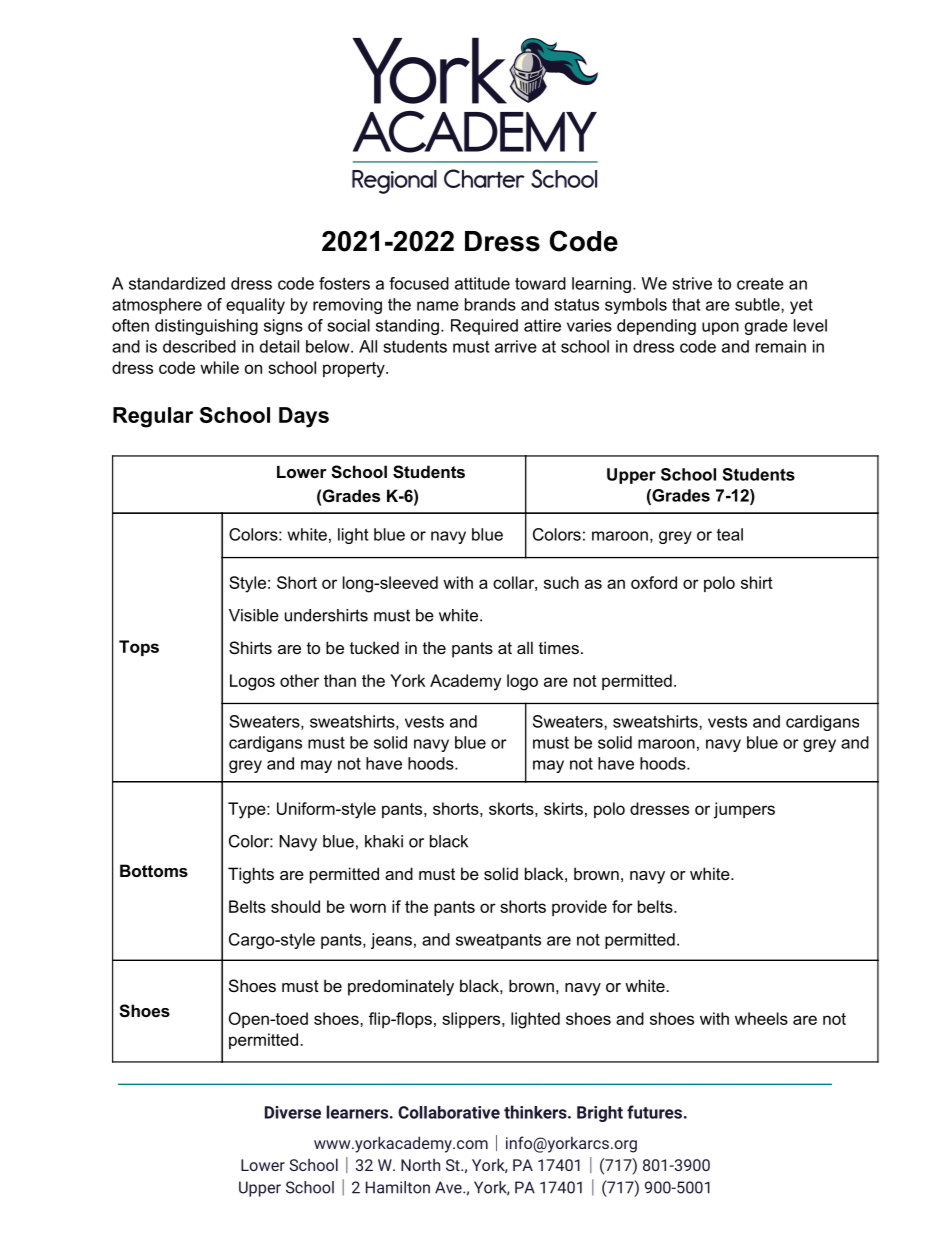  I want to click on jumpers, so click(744, 810).
